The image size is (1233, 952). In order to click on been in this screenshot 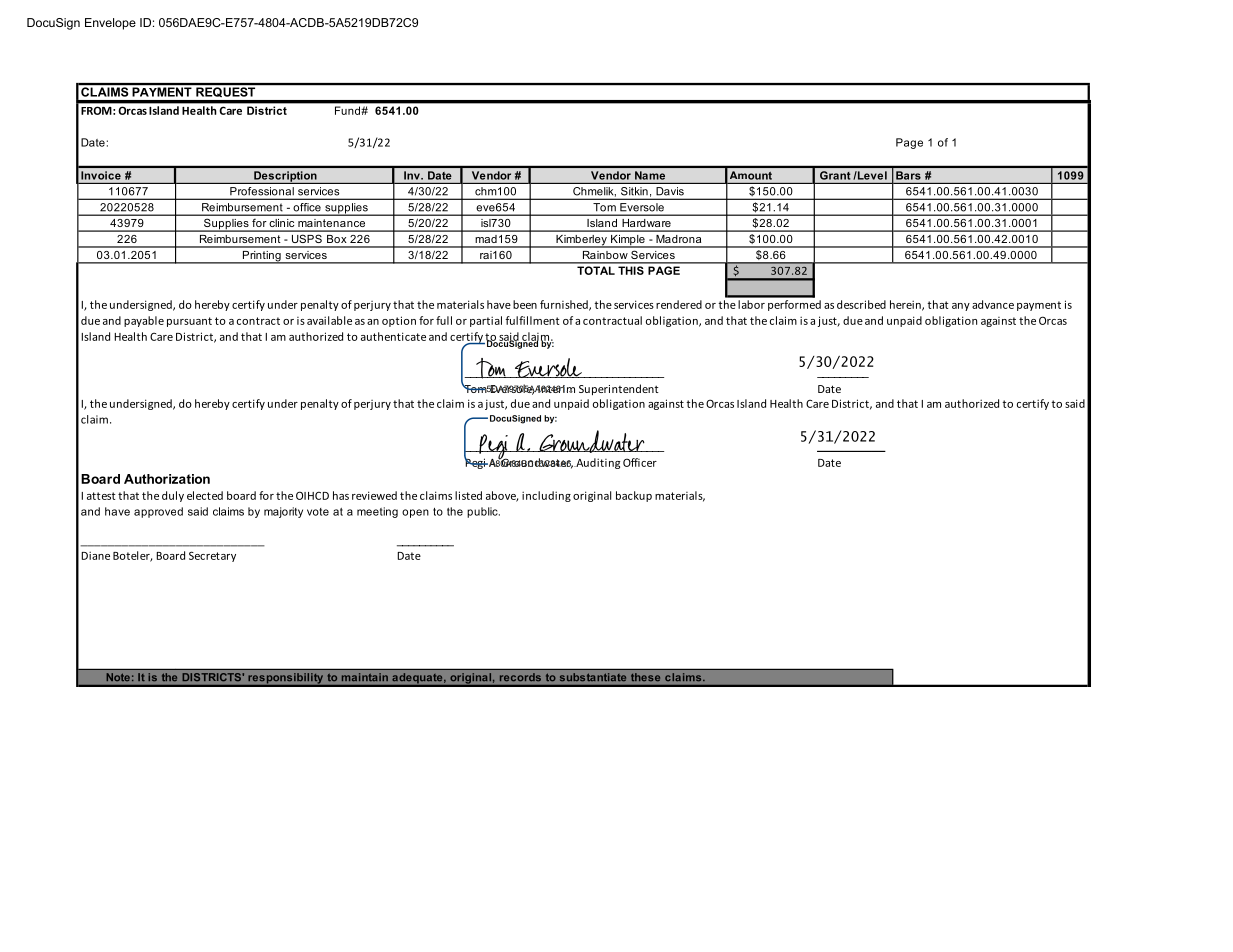, I will do `click(525, 304)`.
